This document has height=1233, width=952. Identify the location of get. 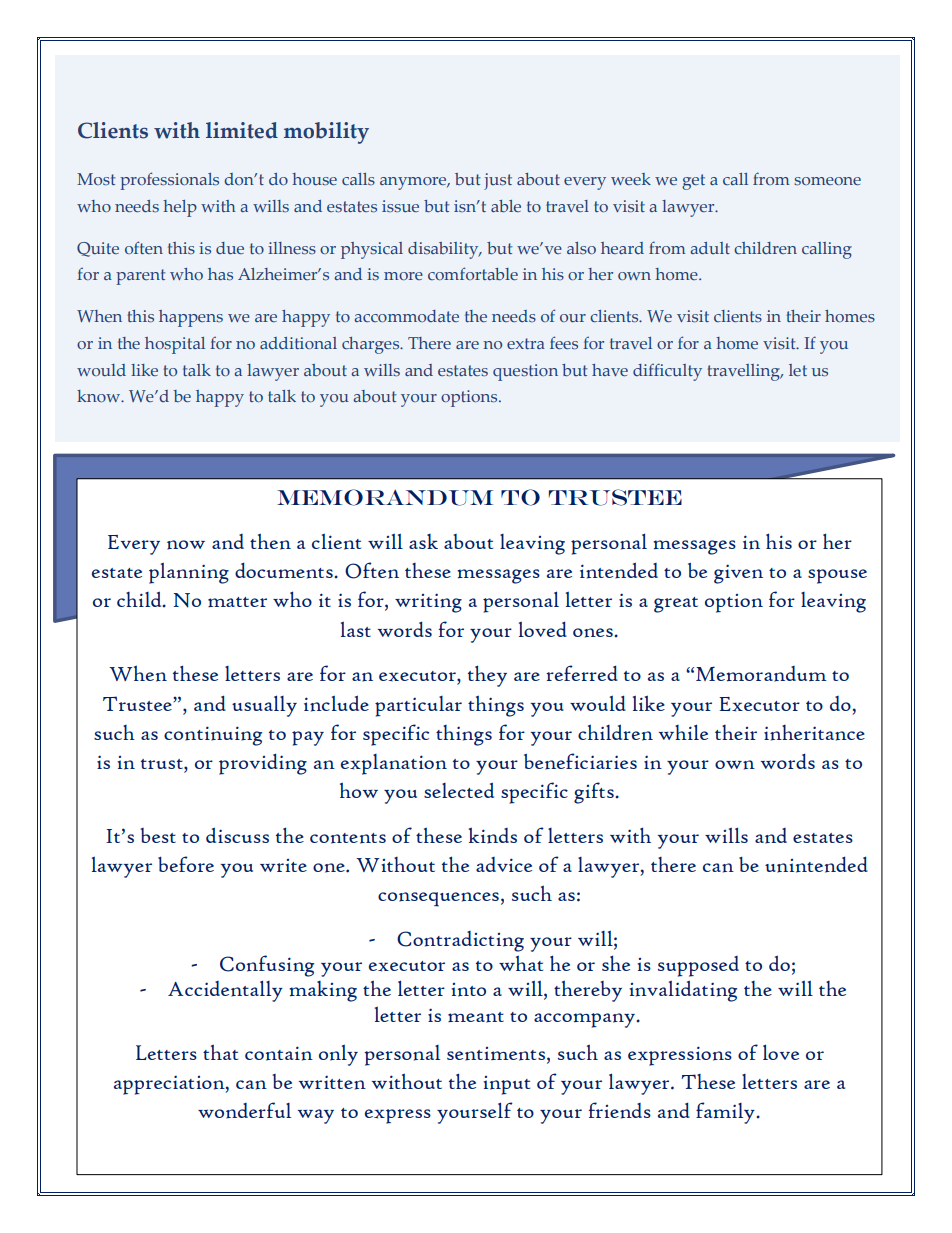
(693, 182).
